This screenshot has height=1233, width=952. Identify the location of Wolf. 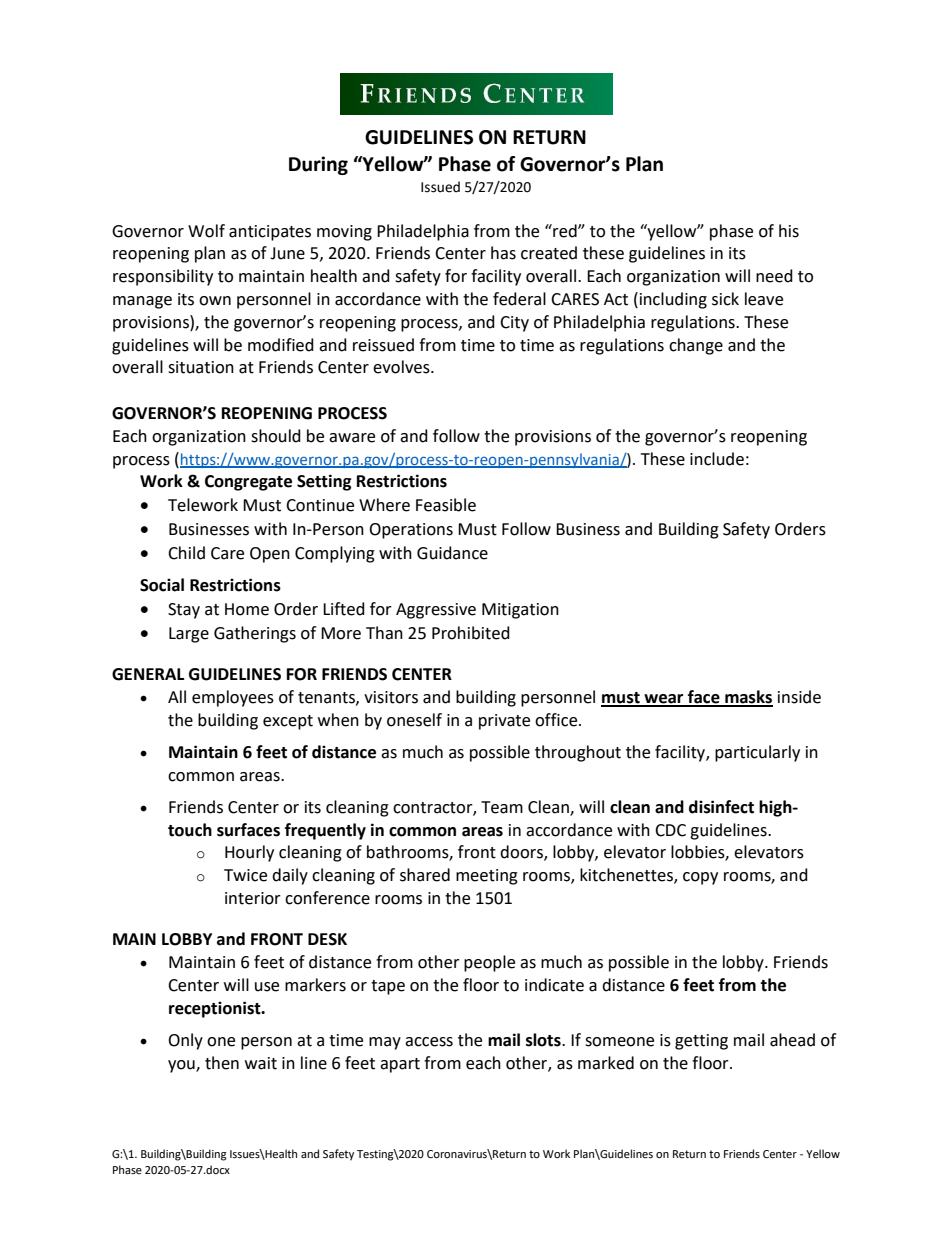
(206, 231).
